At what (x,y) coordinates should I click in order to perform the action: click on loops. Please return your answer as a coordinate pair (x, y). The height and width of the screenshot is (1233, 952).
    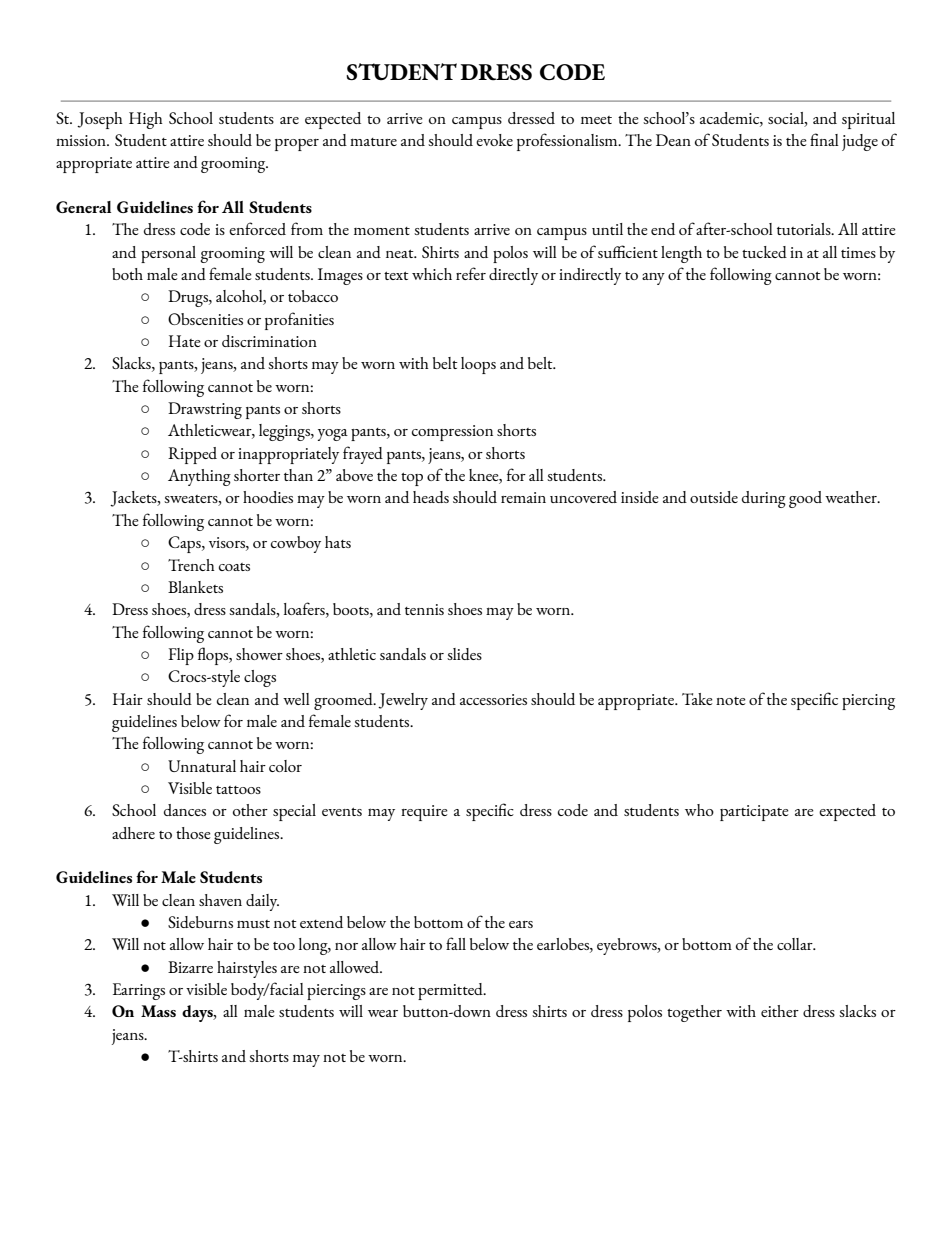
    Looking at the image, I should click on (478, 365).
